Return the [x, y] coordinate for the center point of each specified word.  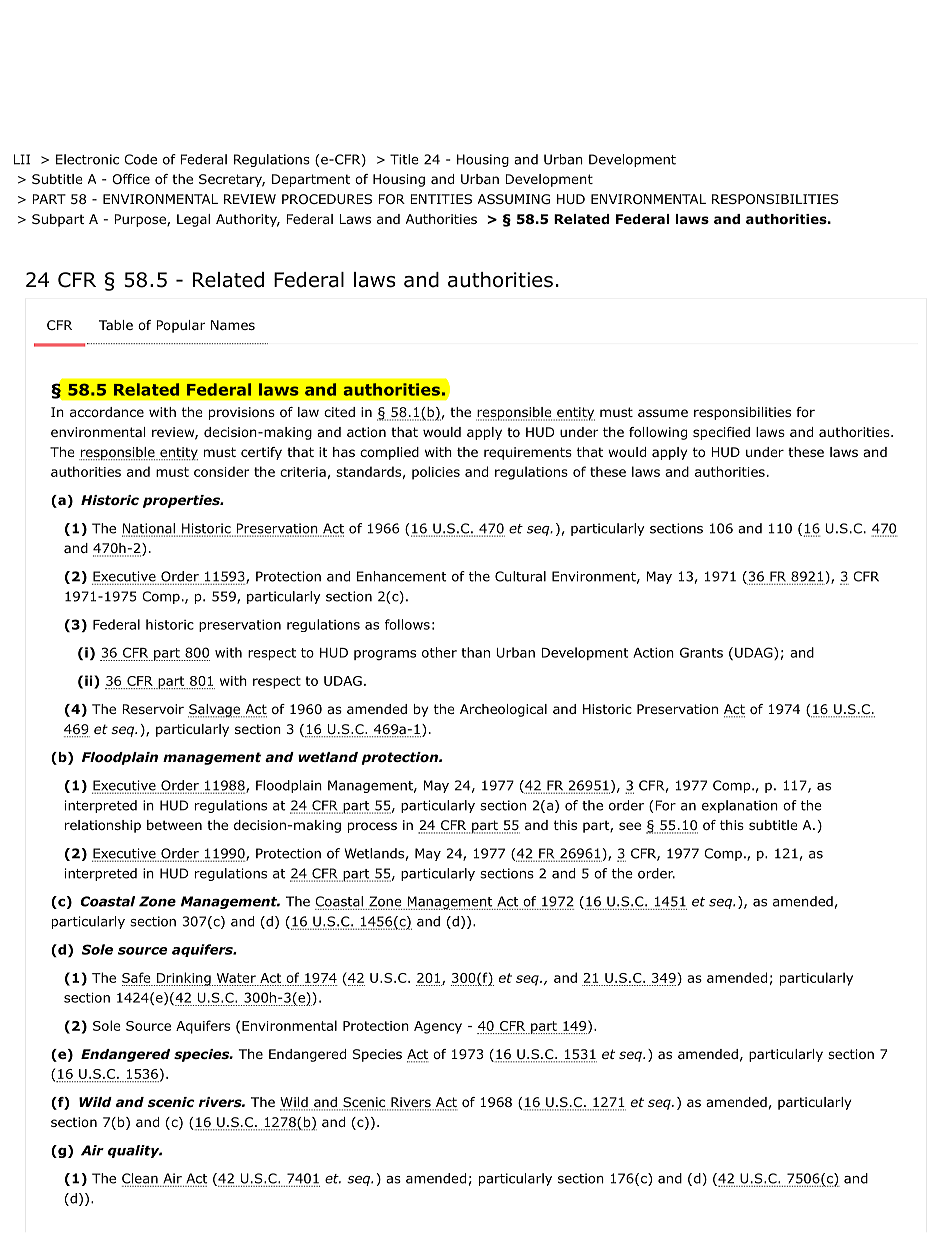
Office [131, 179]
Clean [140, 1178]
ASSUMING [514, 199]
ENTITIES [441, 199]
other [439, 652]
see [630, 826]
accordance [107, 412]
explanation [740, 806]
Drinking [183, 979]
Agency [438, 1027]
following [658, 433]
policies [436, 473]
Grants [701, 652]
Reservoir [153, 709]
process [372, 827]
